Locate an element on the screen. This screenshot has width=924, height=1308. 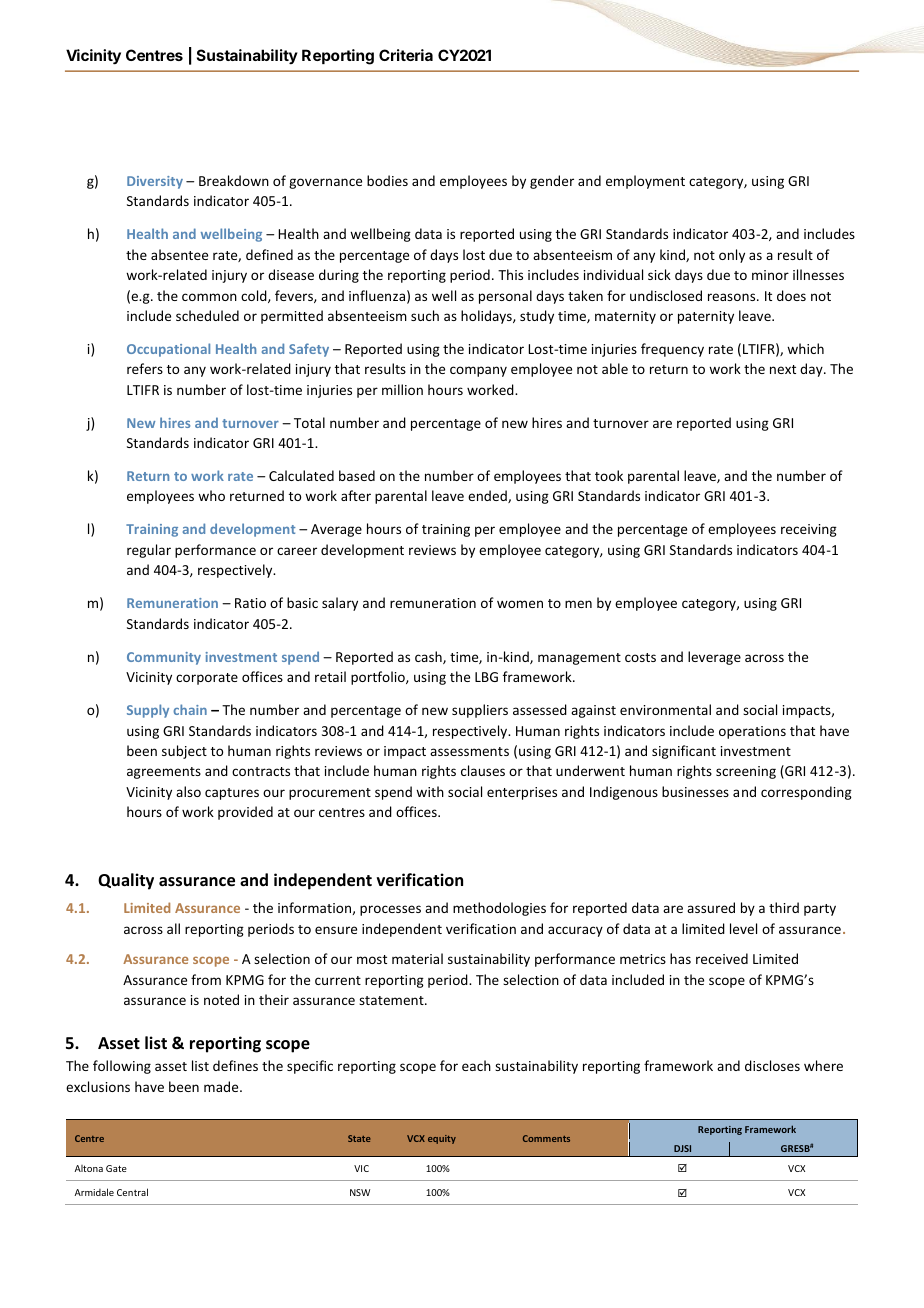
screening is located at coordinates (746, 772).
